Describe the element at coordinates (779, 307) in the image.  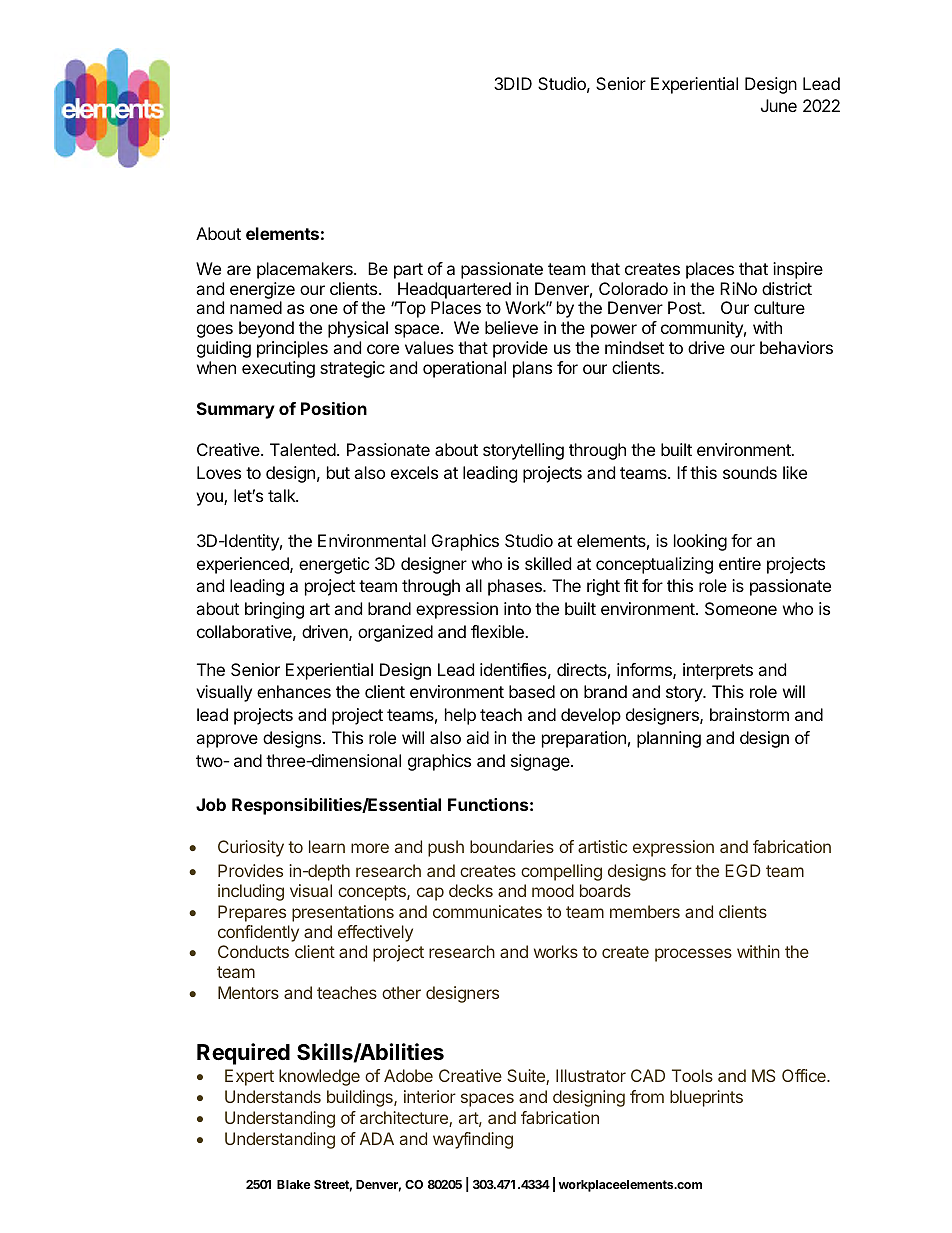
I see `culture` at that location.
